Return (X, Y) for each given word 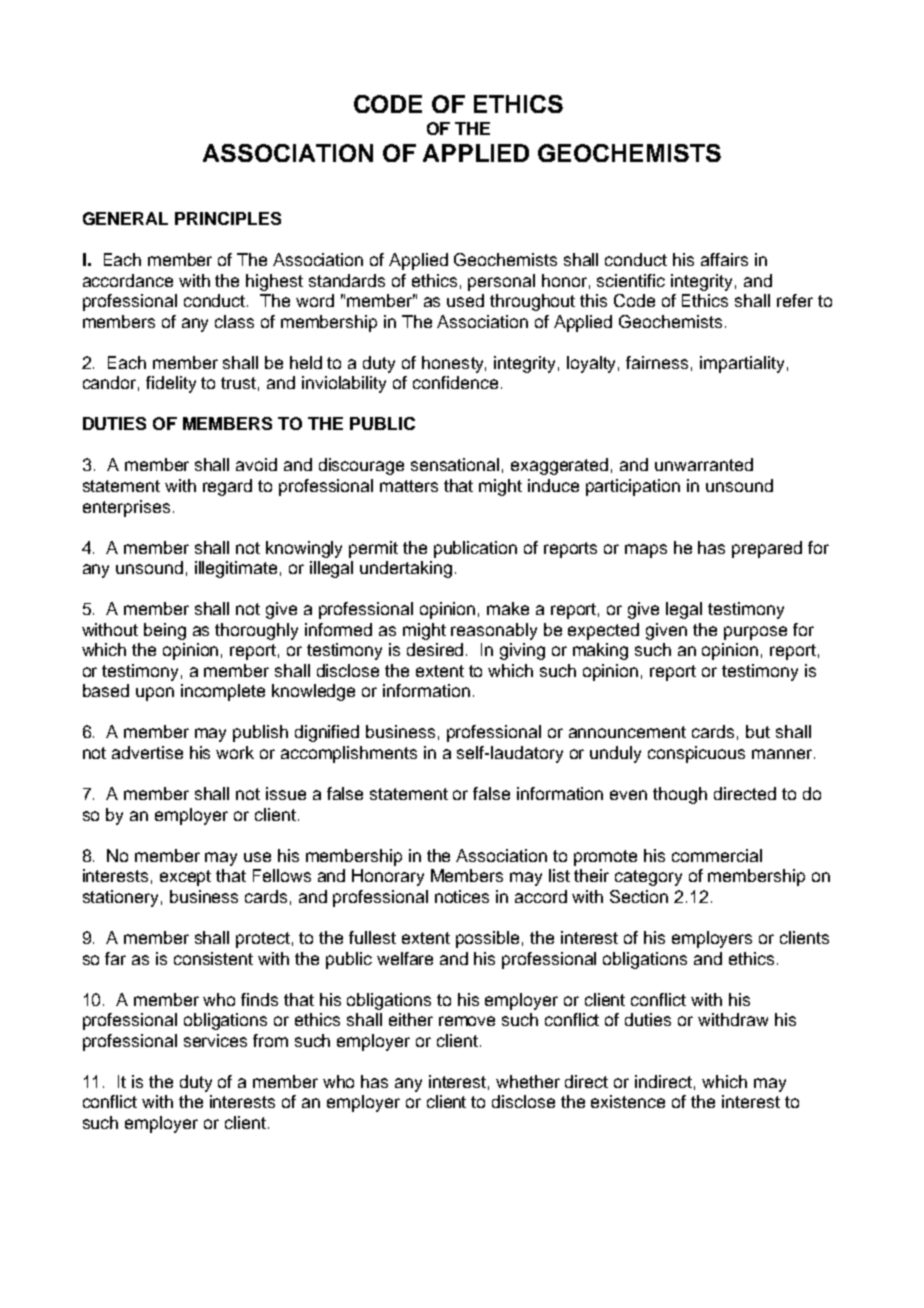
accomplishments (349, 754)
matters (409, 486)
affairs (724, 259)
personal (501, 282)
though (680, 795)
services (215, 1040)
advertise (147, 752)
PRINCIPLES (228, 218)
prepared (767, 549)
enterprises (126, 508)
